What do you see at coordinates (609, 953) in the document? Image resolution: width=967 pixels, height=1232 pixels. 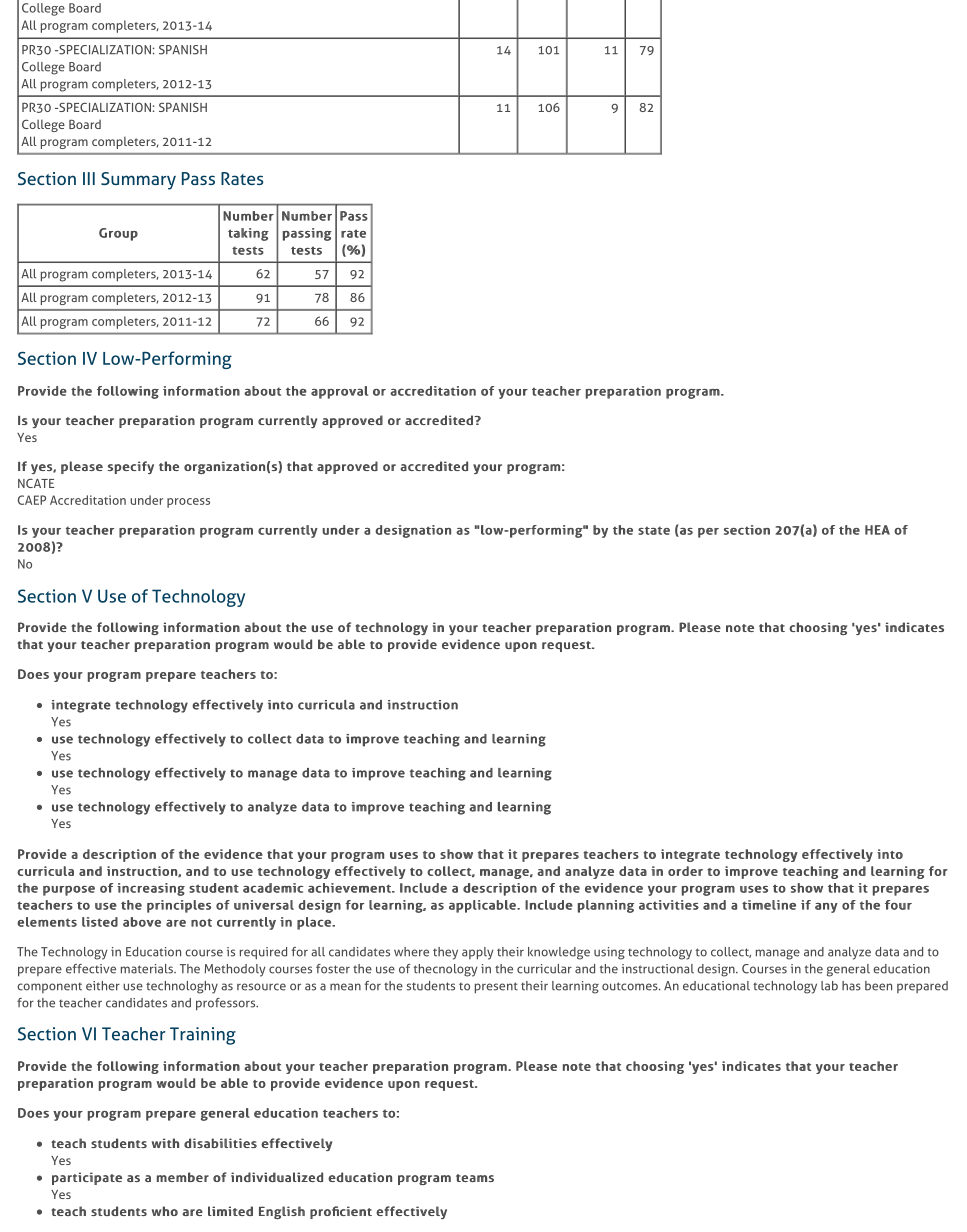 I see `using` at bounding box center [609, 953].
